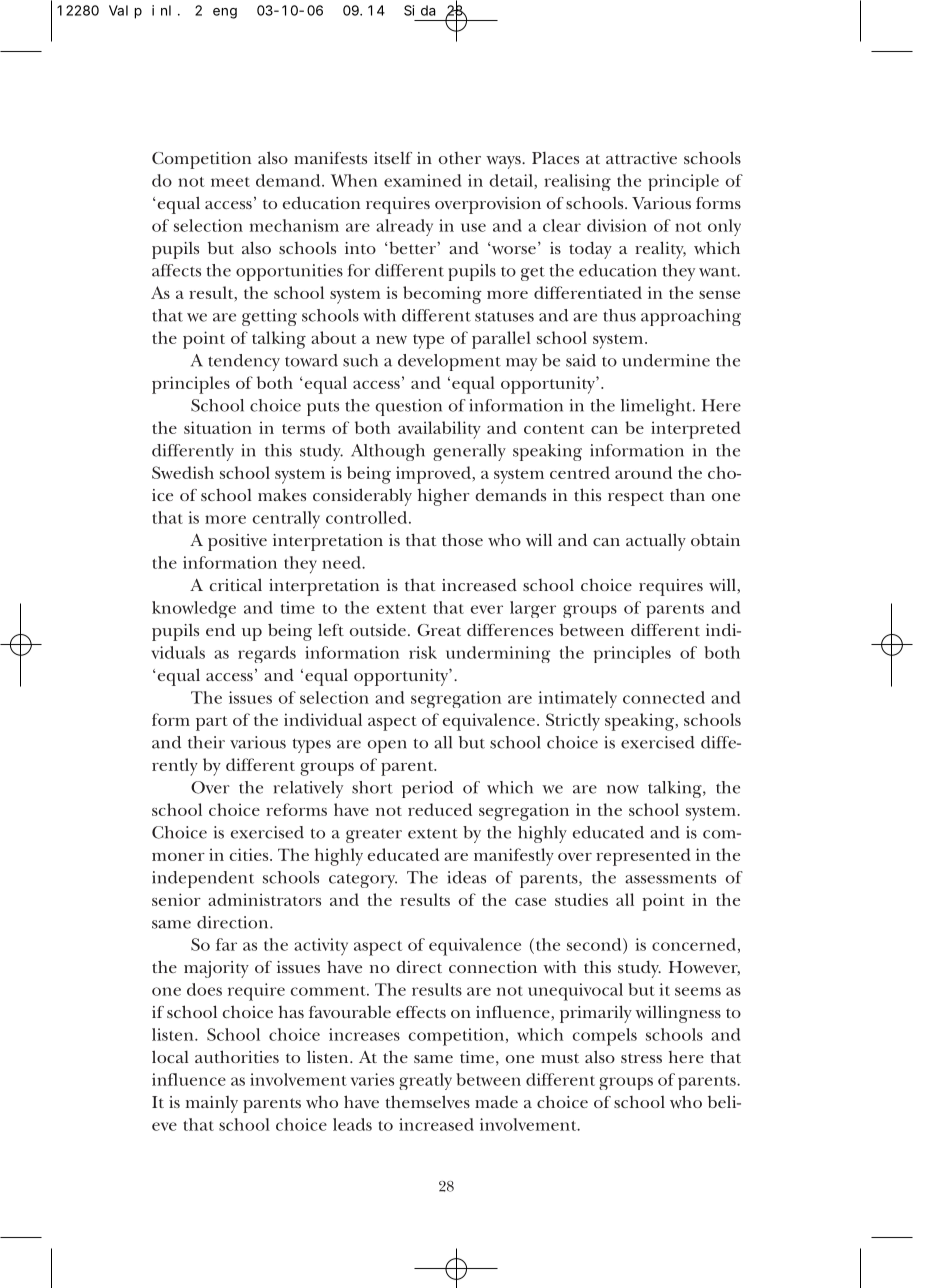 This screenshot has width=930, height=1288. I want to click on ideas, so click(467, 877).
